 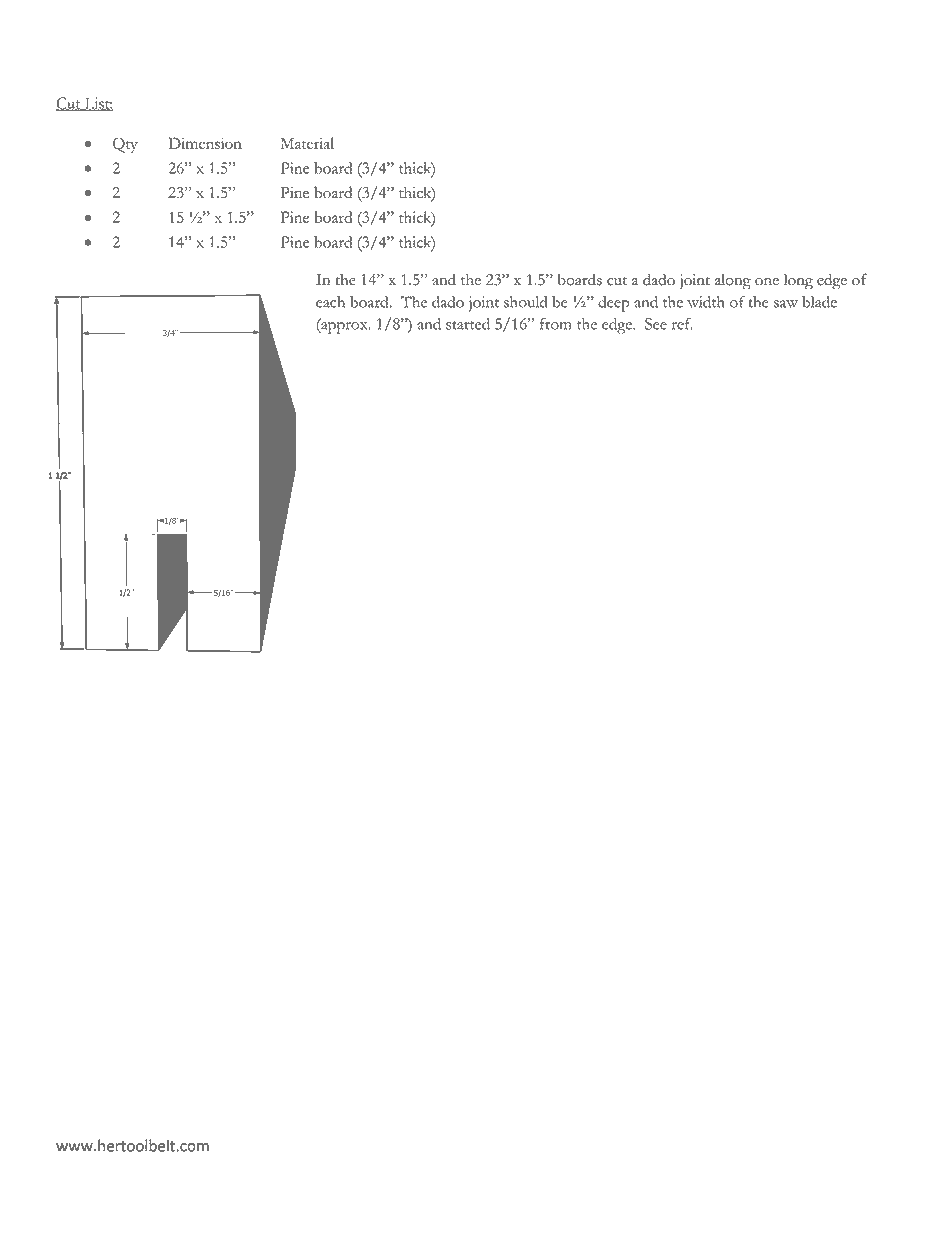 I want to click on Material, so click(x=307, y=143).
